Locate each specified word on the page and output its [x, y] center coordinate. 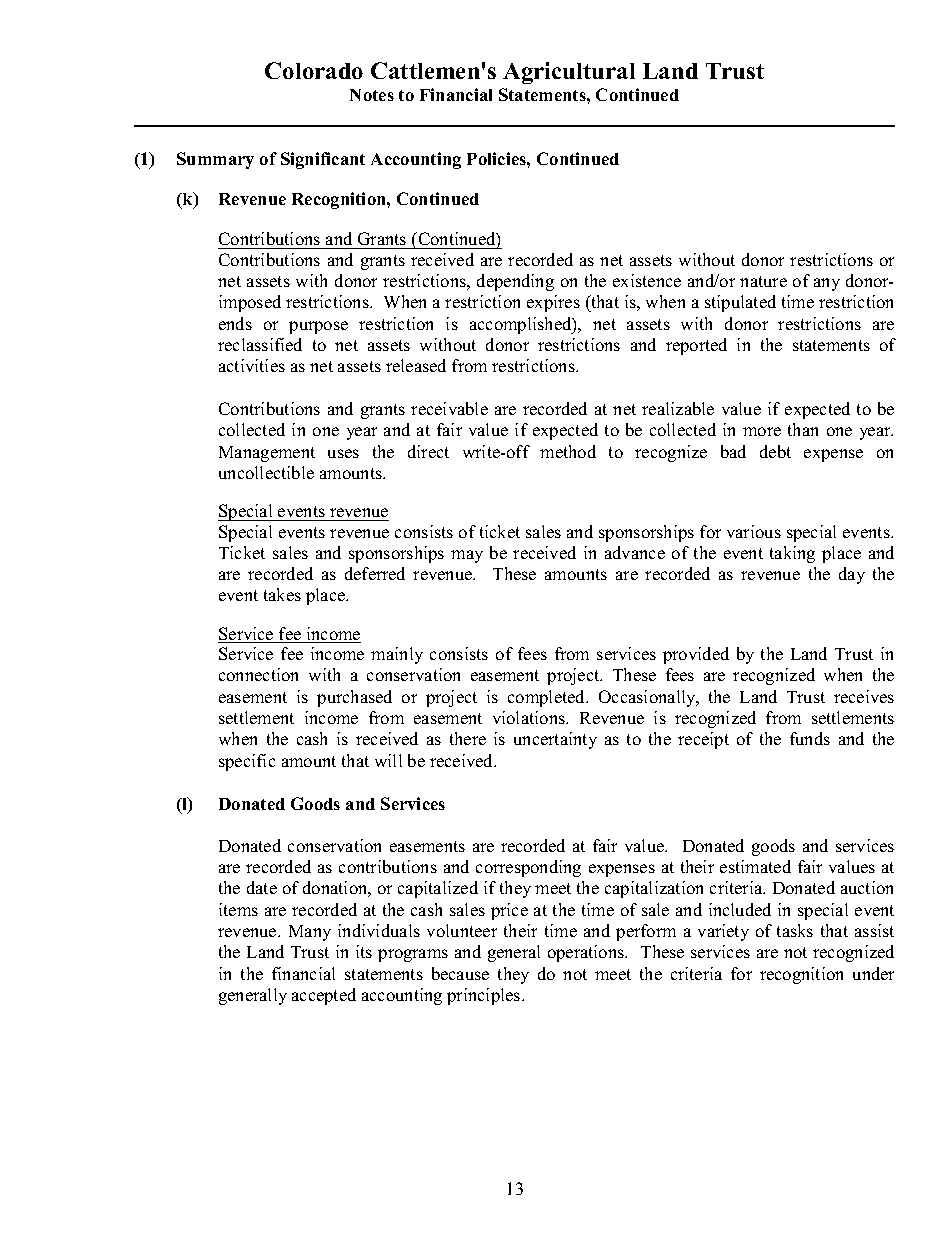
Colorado [314, 70]
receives [864, 696]
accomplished [522, 325]
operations [587, 953]
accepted [324, 996]
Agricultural [569, 73]
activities [252, 365]
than [803, 429]
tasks [795, 930]
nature [763, 281]
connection [258, 674]
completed [548, 698]
